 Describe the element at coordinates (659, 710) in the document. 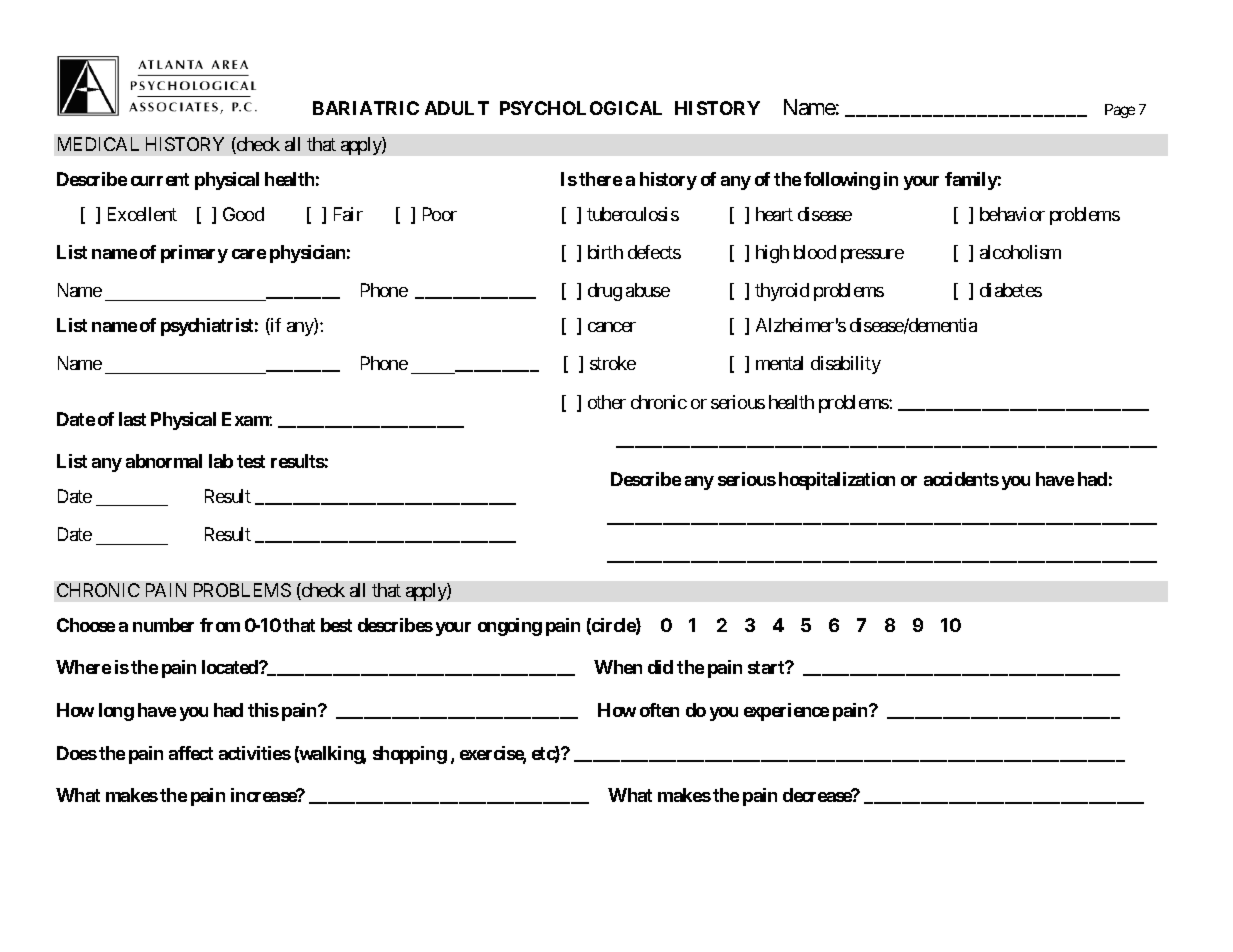

I see `often` at that location.
